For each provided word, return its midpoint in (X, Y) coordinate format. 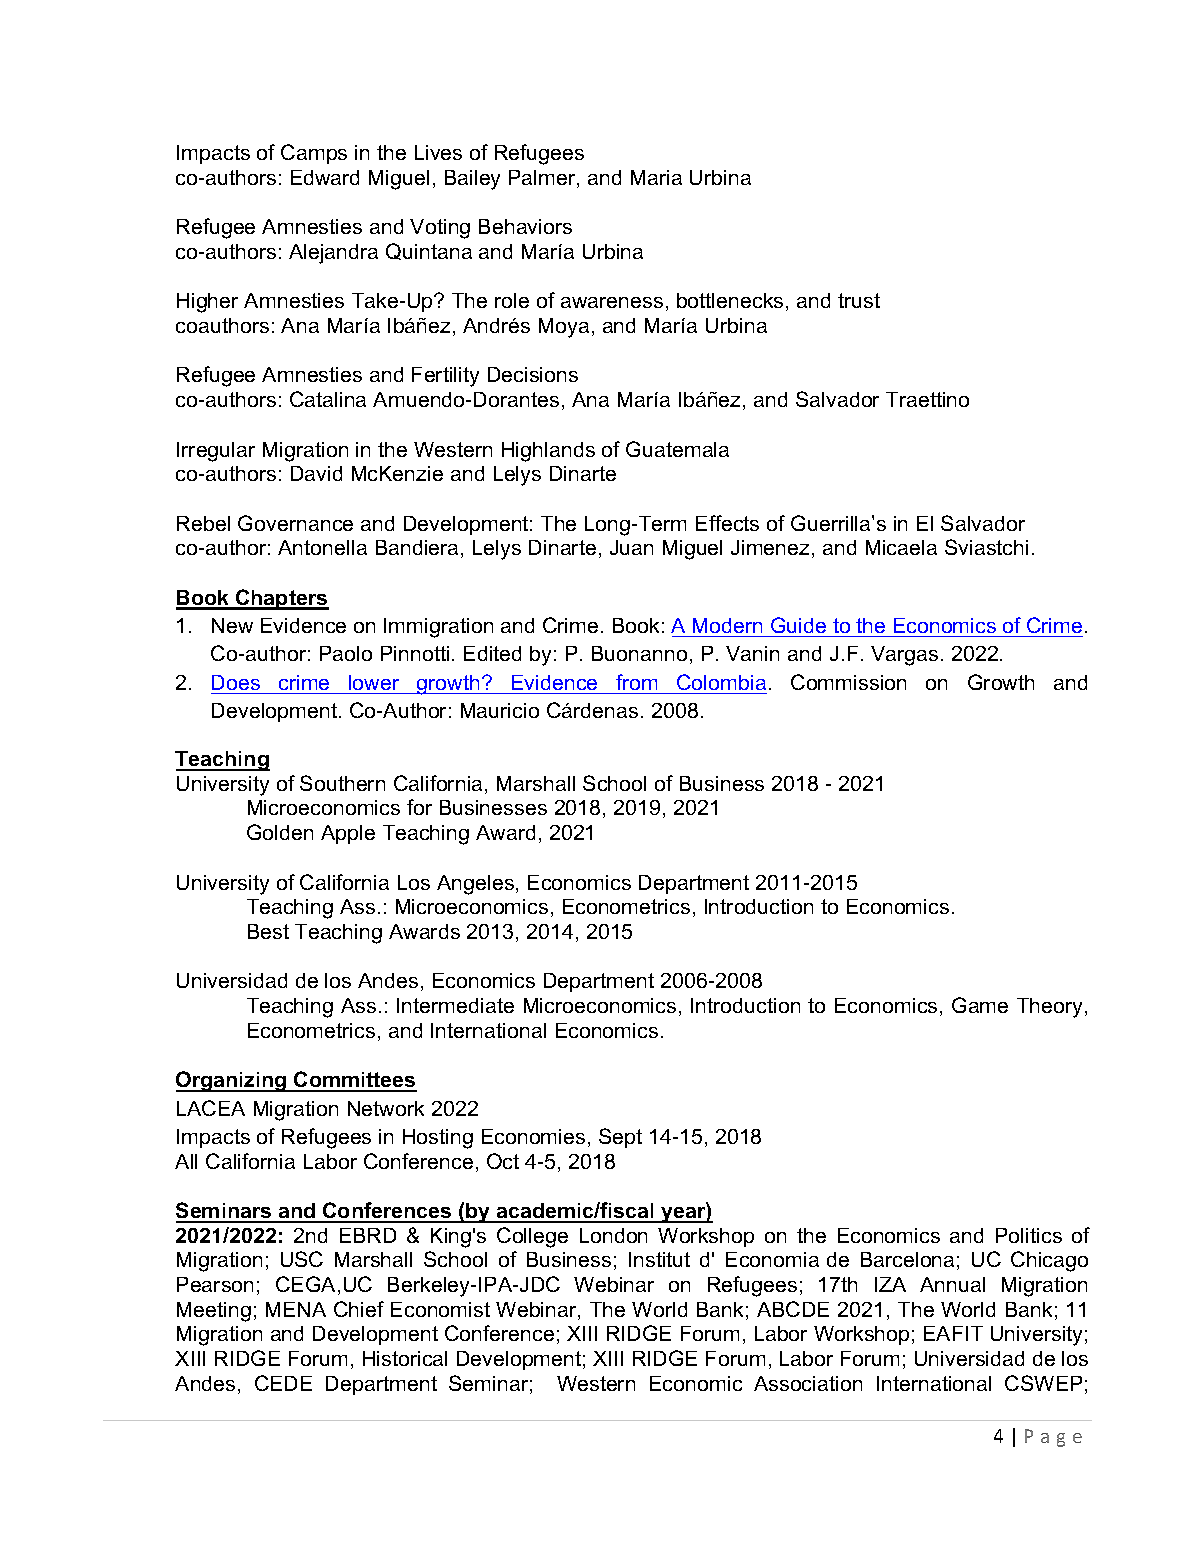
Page (1053, 1438)
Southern (342, 783)
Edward (325, 177)
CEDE (283, 1383)
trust (859, 300)
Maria (656, 177)
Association (808, 1383)
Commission (848, 682)
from (636, 682)
